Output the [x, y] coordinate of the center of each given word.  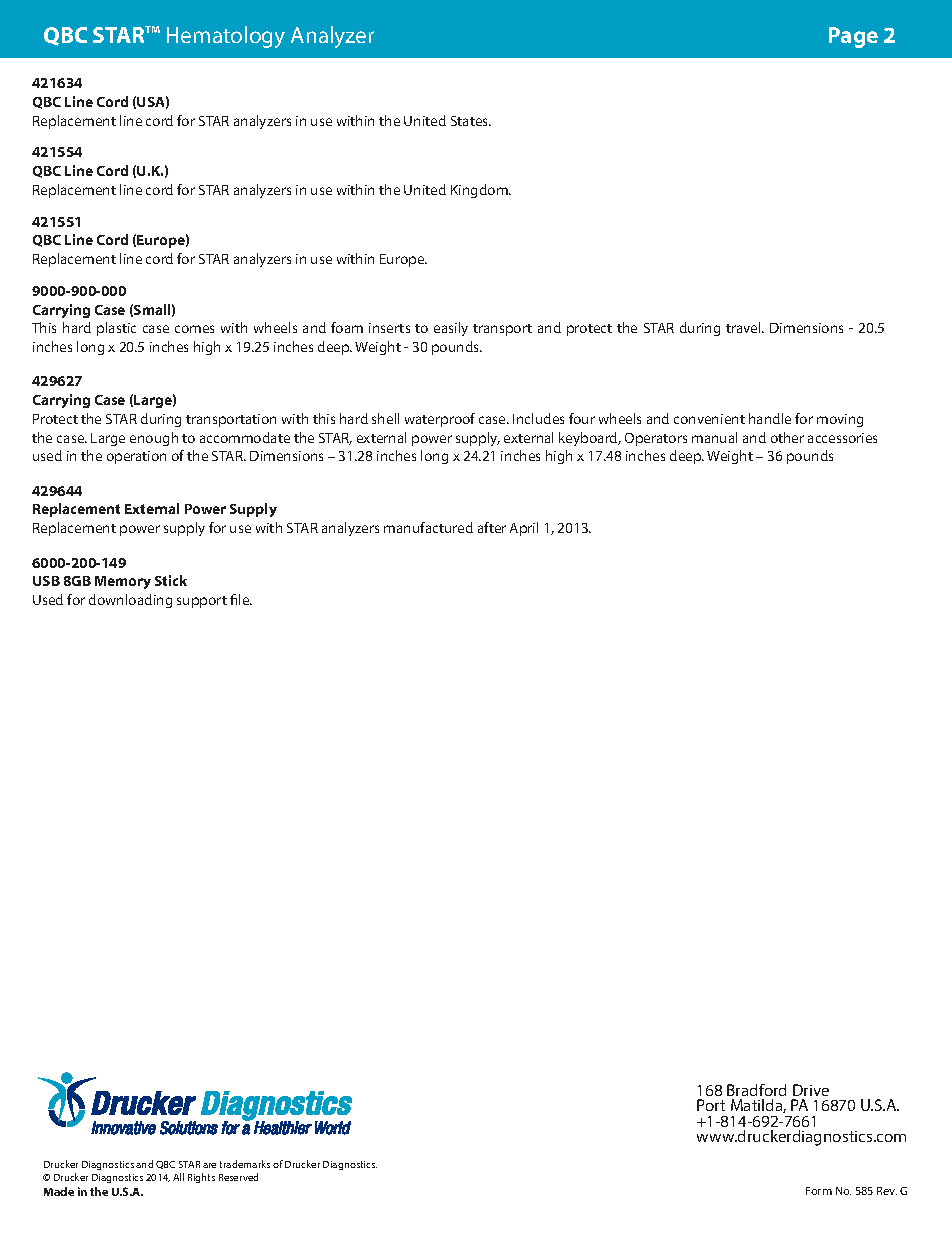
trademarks [245, 1164]
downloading [130, 601]
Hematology [226, 37]
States [471, 121]
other [787, 437]
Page [853, 37]
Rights [201, 1178]
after [492, 527]
